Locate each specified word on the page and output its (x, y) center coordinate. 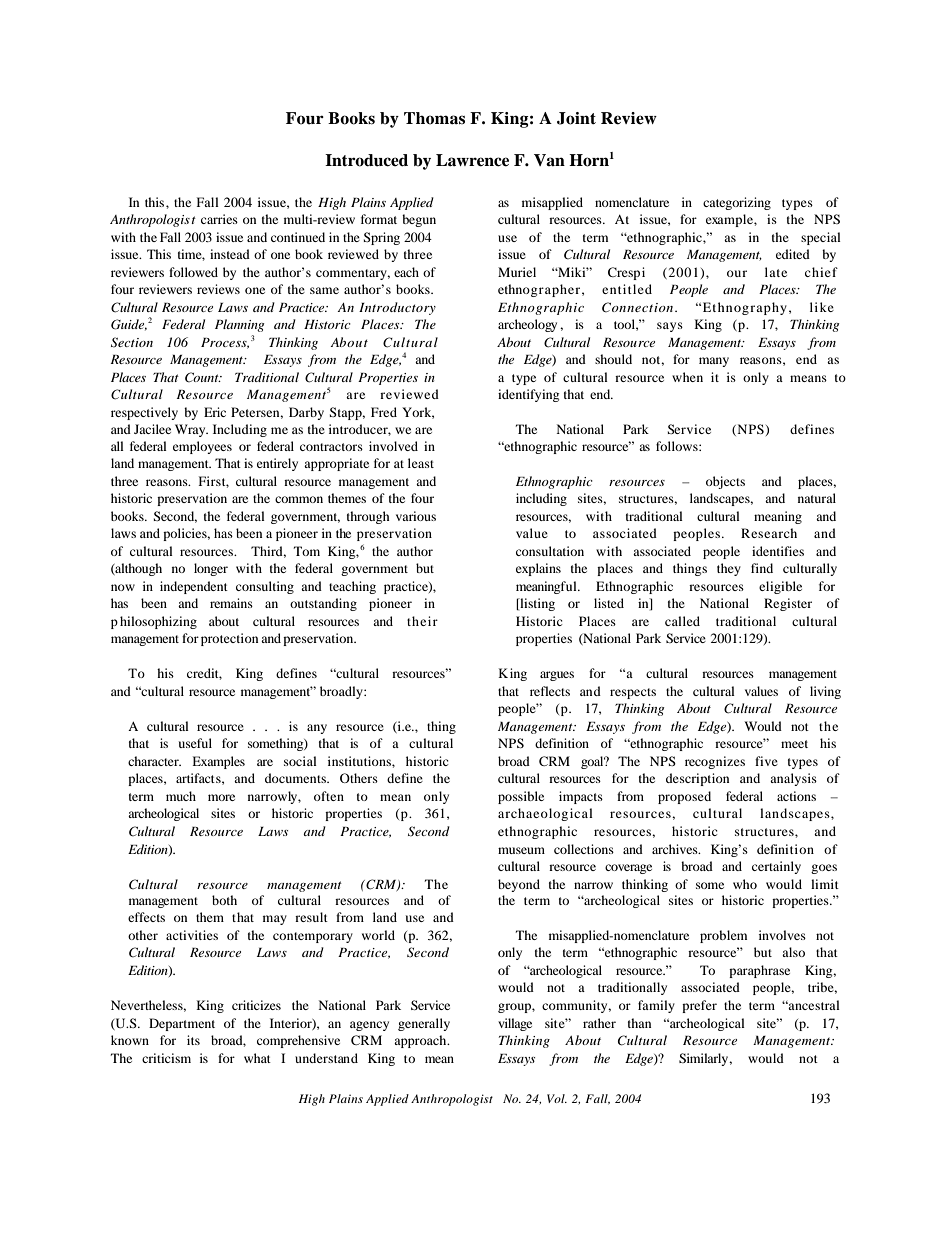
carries (219, 219)
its (193, 1040)
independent (194, 587)
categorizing (737, 203)
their (422, 621)
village (515, 1024)
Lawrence (472, 160)
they (729, 569)
